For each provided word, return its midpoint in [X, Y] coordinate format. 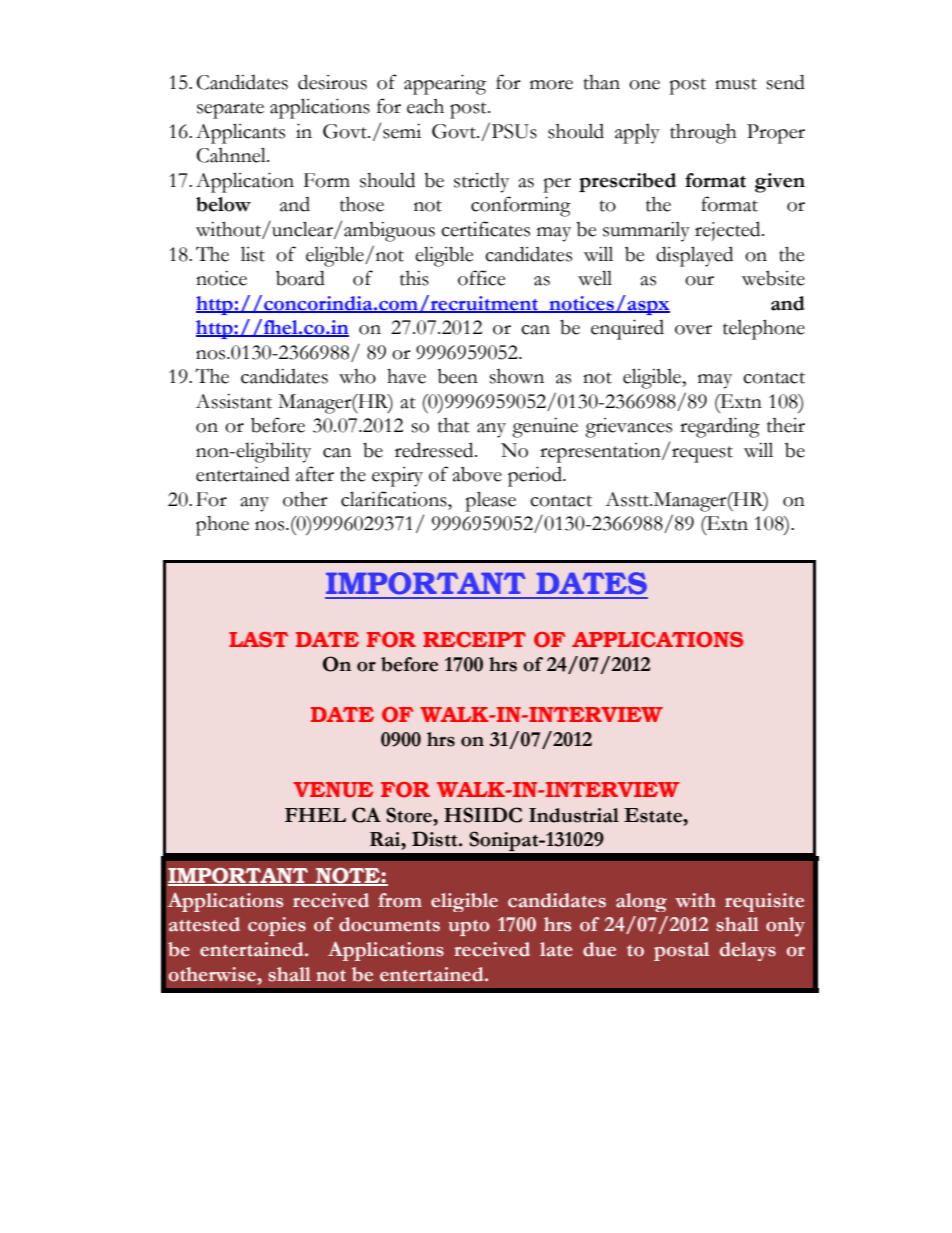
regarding [720, 427]
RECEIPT [474, 640]
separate [230, 110]
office [481, 278]
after [315, 474]
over [693, 330]
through [703, 133]
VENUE [333, 790]
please [490, 501]
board [300, 278]
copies [277, 926]
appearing [445, 84]
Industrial [574, 815]
